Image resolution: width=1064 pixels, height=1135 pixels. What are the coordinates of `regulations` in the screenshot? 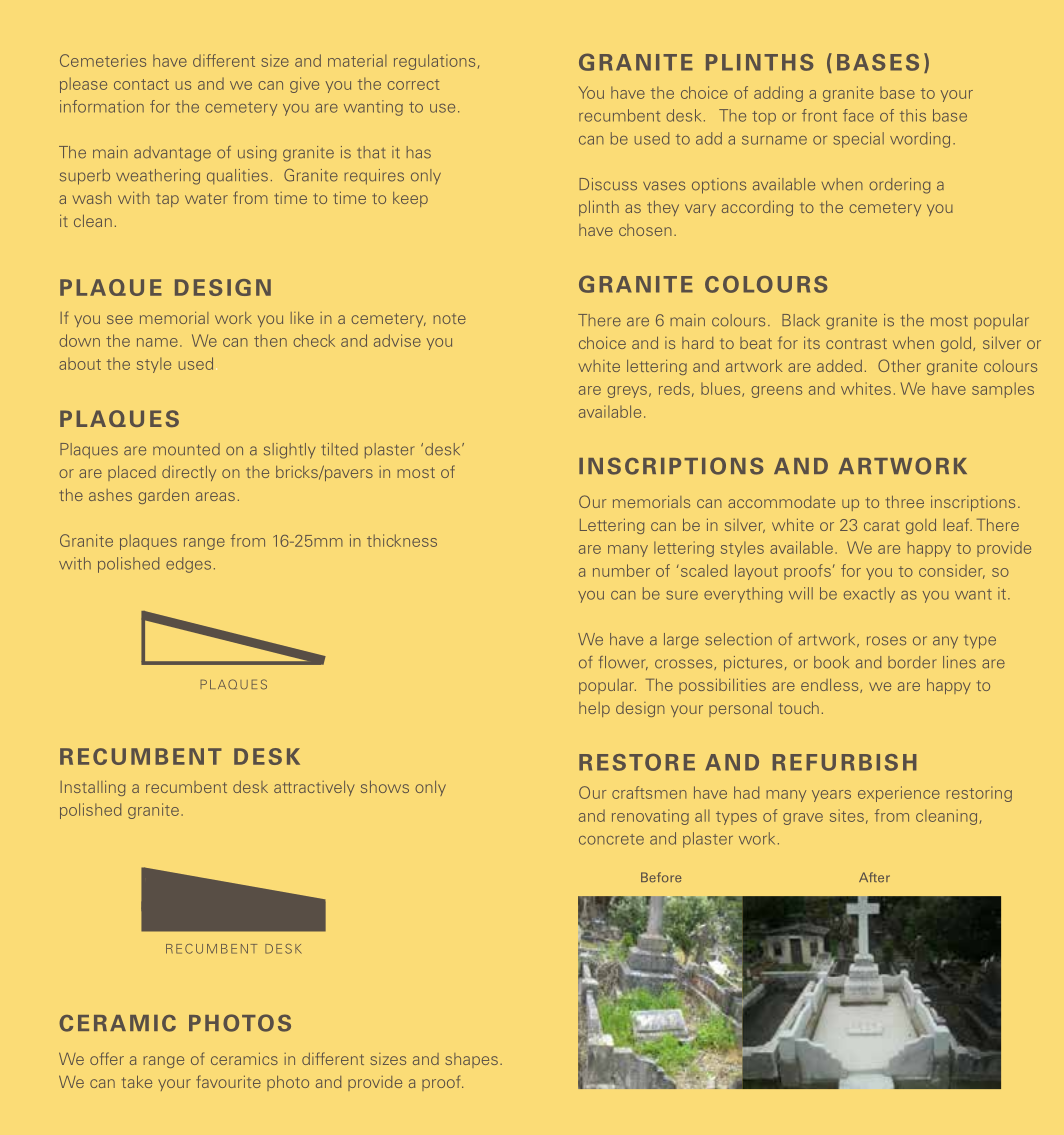 It's located at (434, 62).
